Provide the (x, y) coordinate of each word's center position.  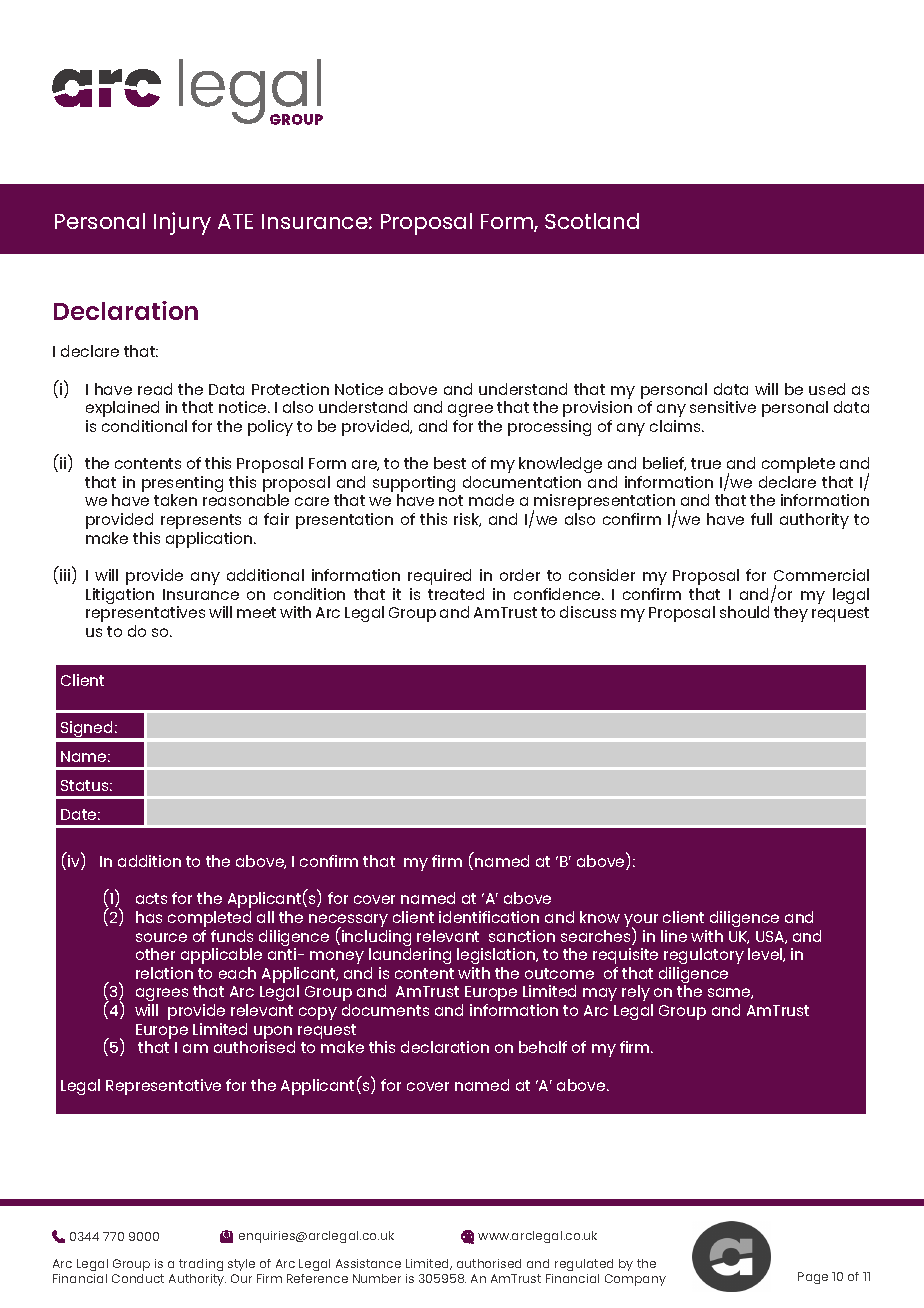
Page (813, 1278)
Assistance (368, 1263)
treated (456, 594)
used (827, 389)
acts (151, 898)
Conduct (138, 1278)
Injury (182, 223)
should (744, 612)
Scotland (592, 221)
